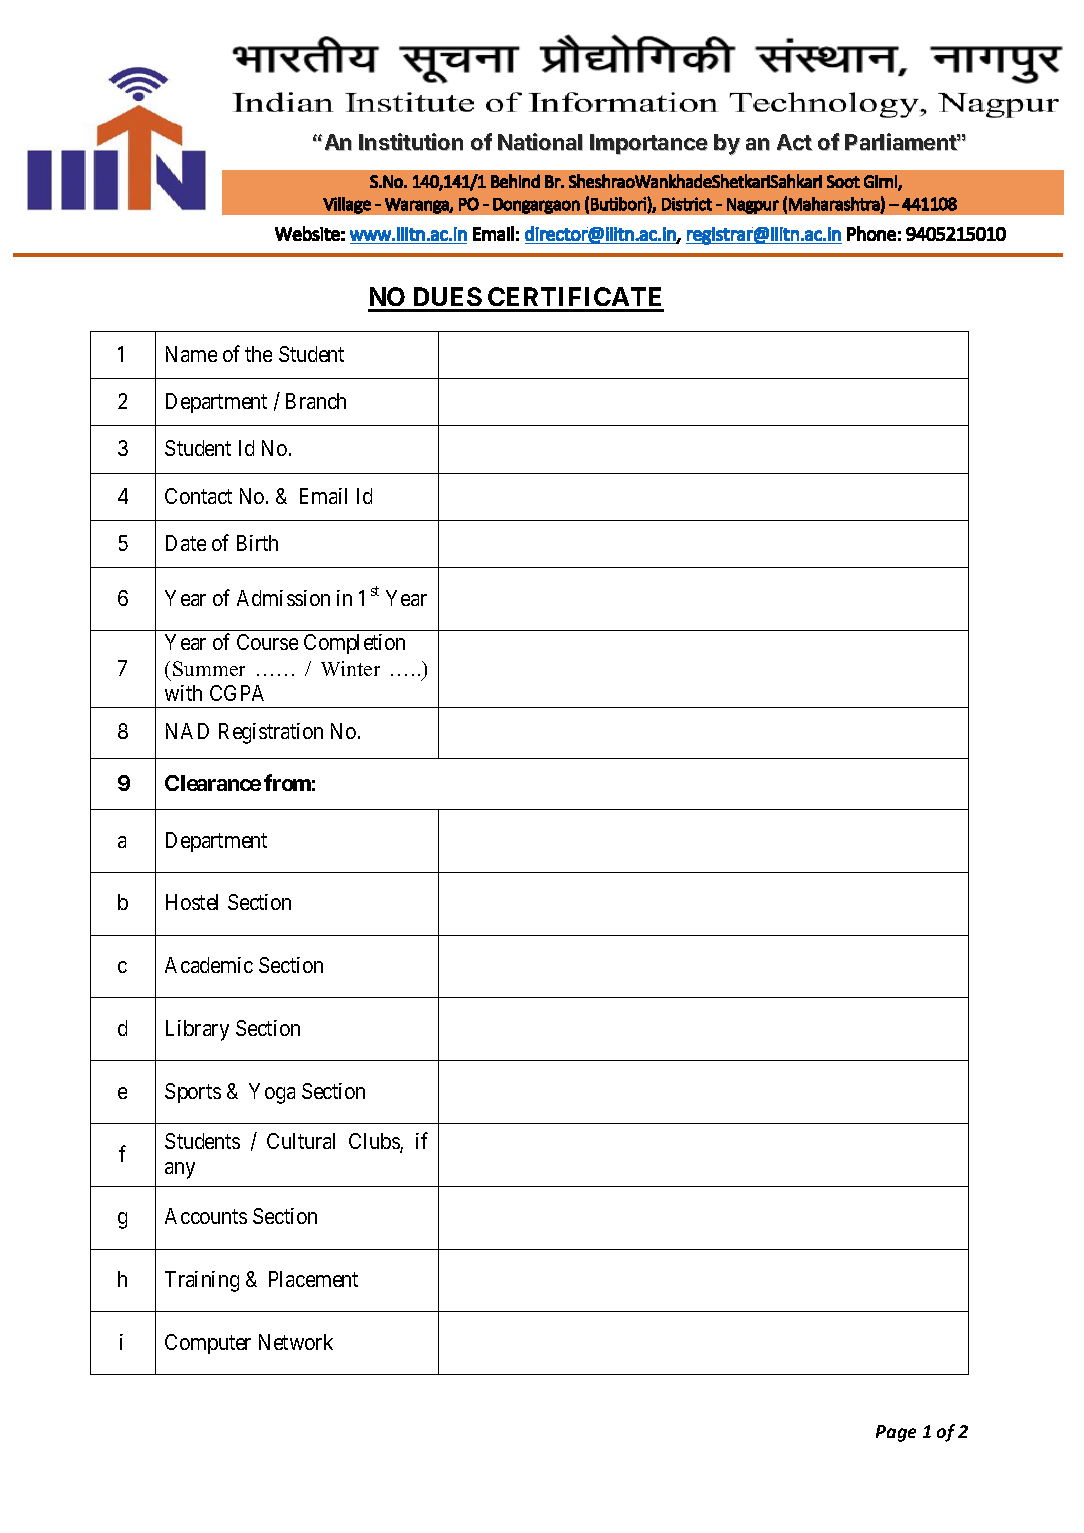 The height and width of the screenshot is (1533, 1084). Describe the element at coordinates (515, 181) in the screenshot. I see `Behind` at that location.
